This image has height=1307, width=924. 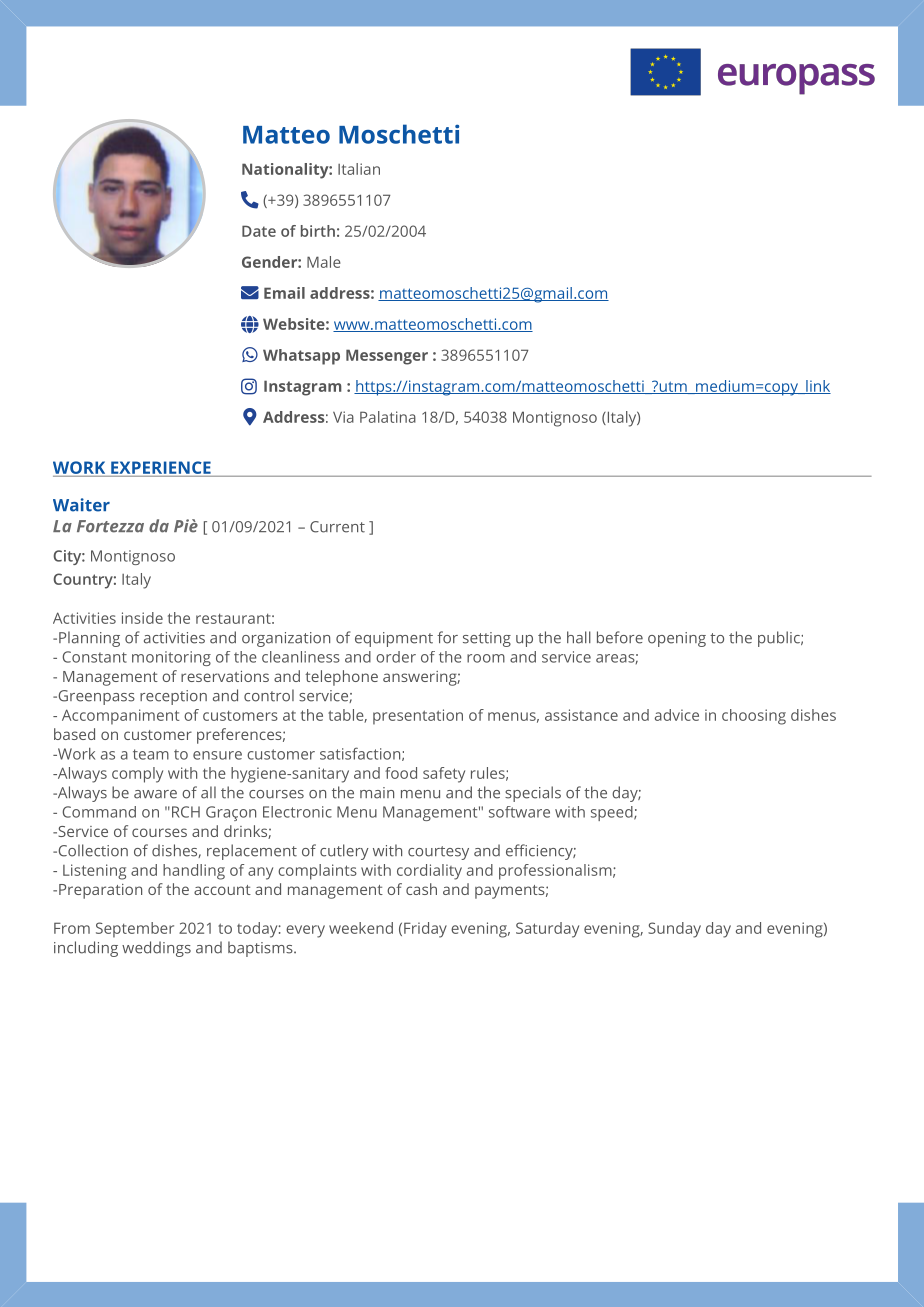 I want to click on Friday, so click(x=425, y=930).
